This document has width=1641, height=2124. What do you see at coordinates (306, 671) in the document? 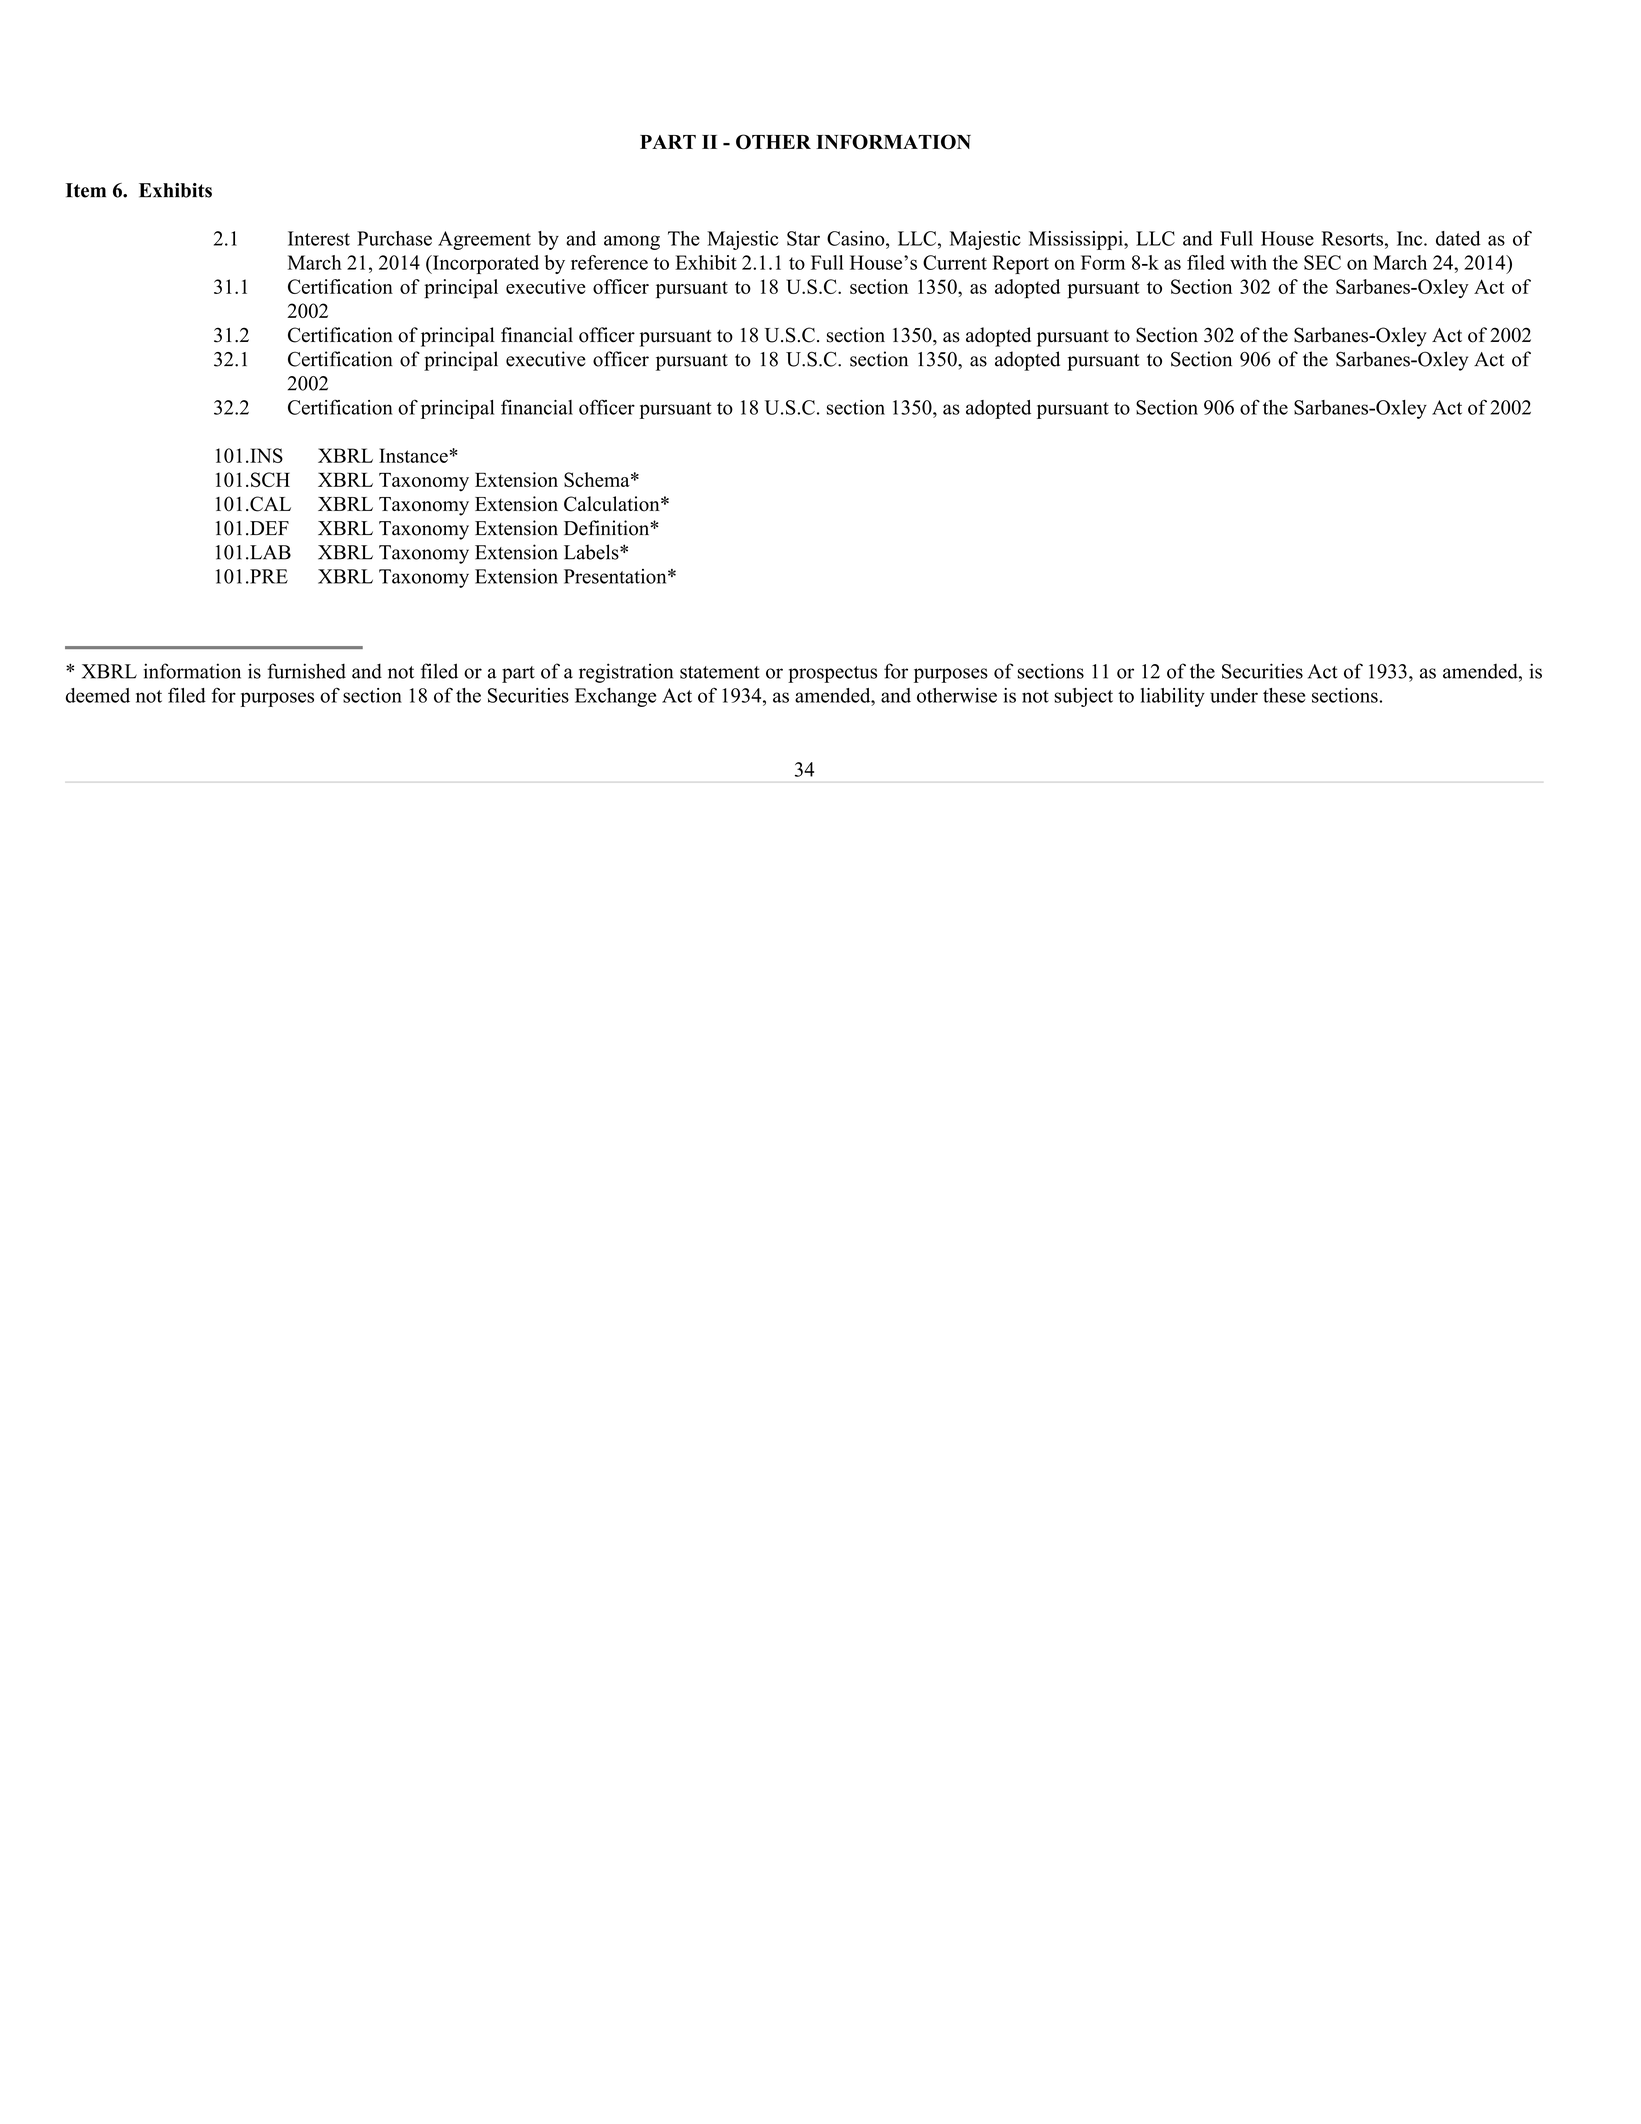
I see `furnished` at bounding box center [306, 671].
